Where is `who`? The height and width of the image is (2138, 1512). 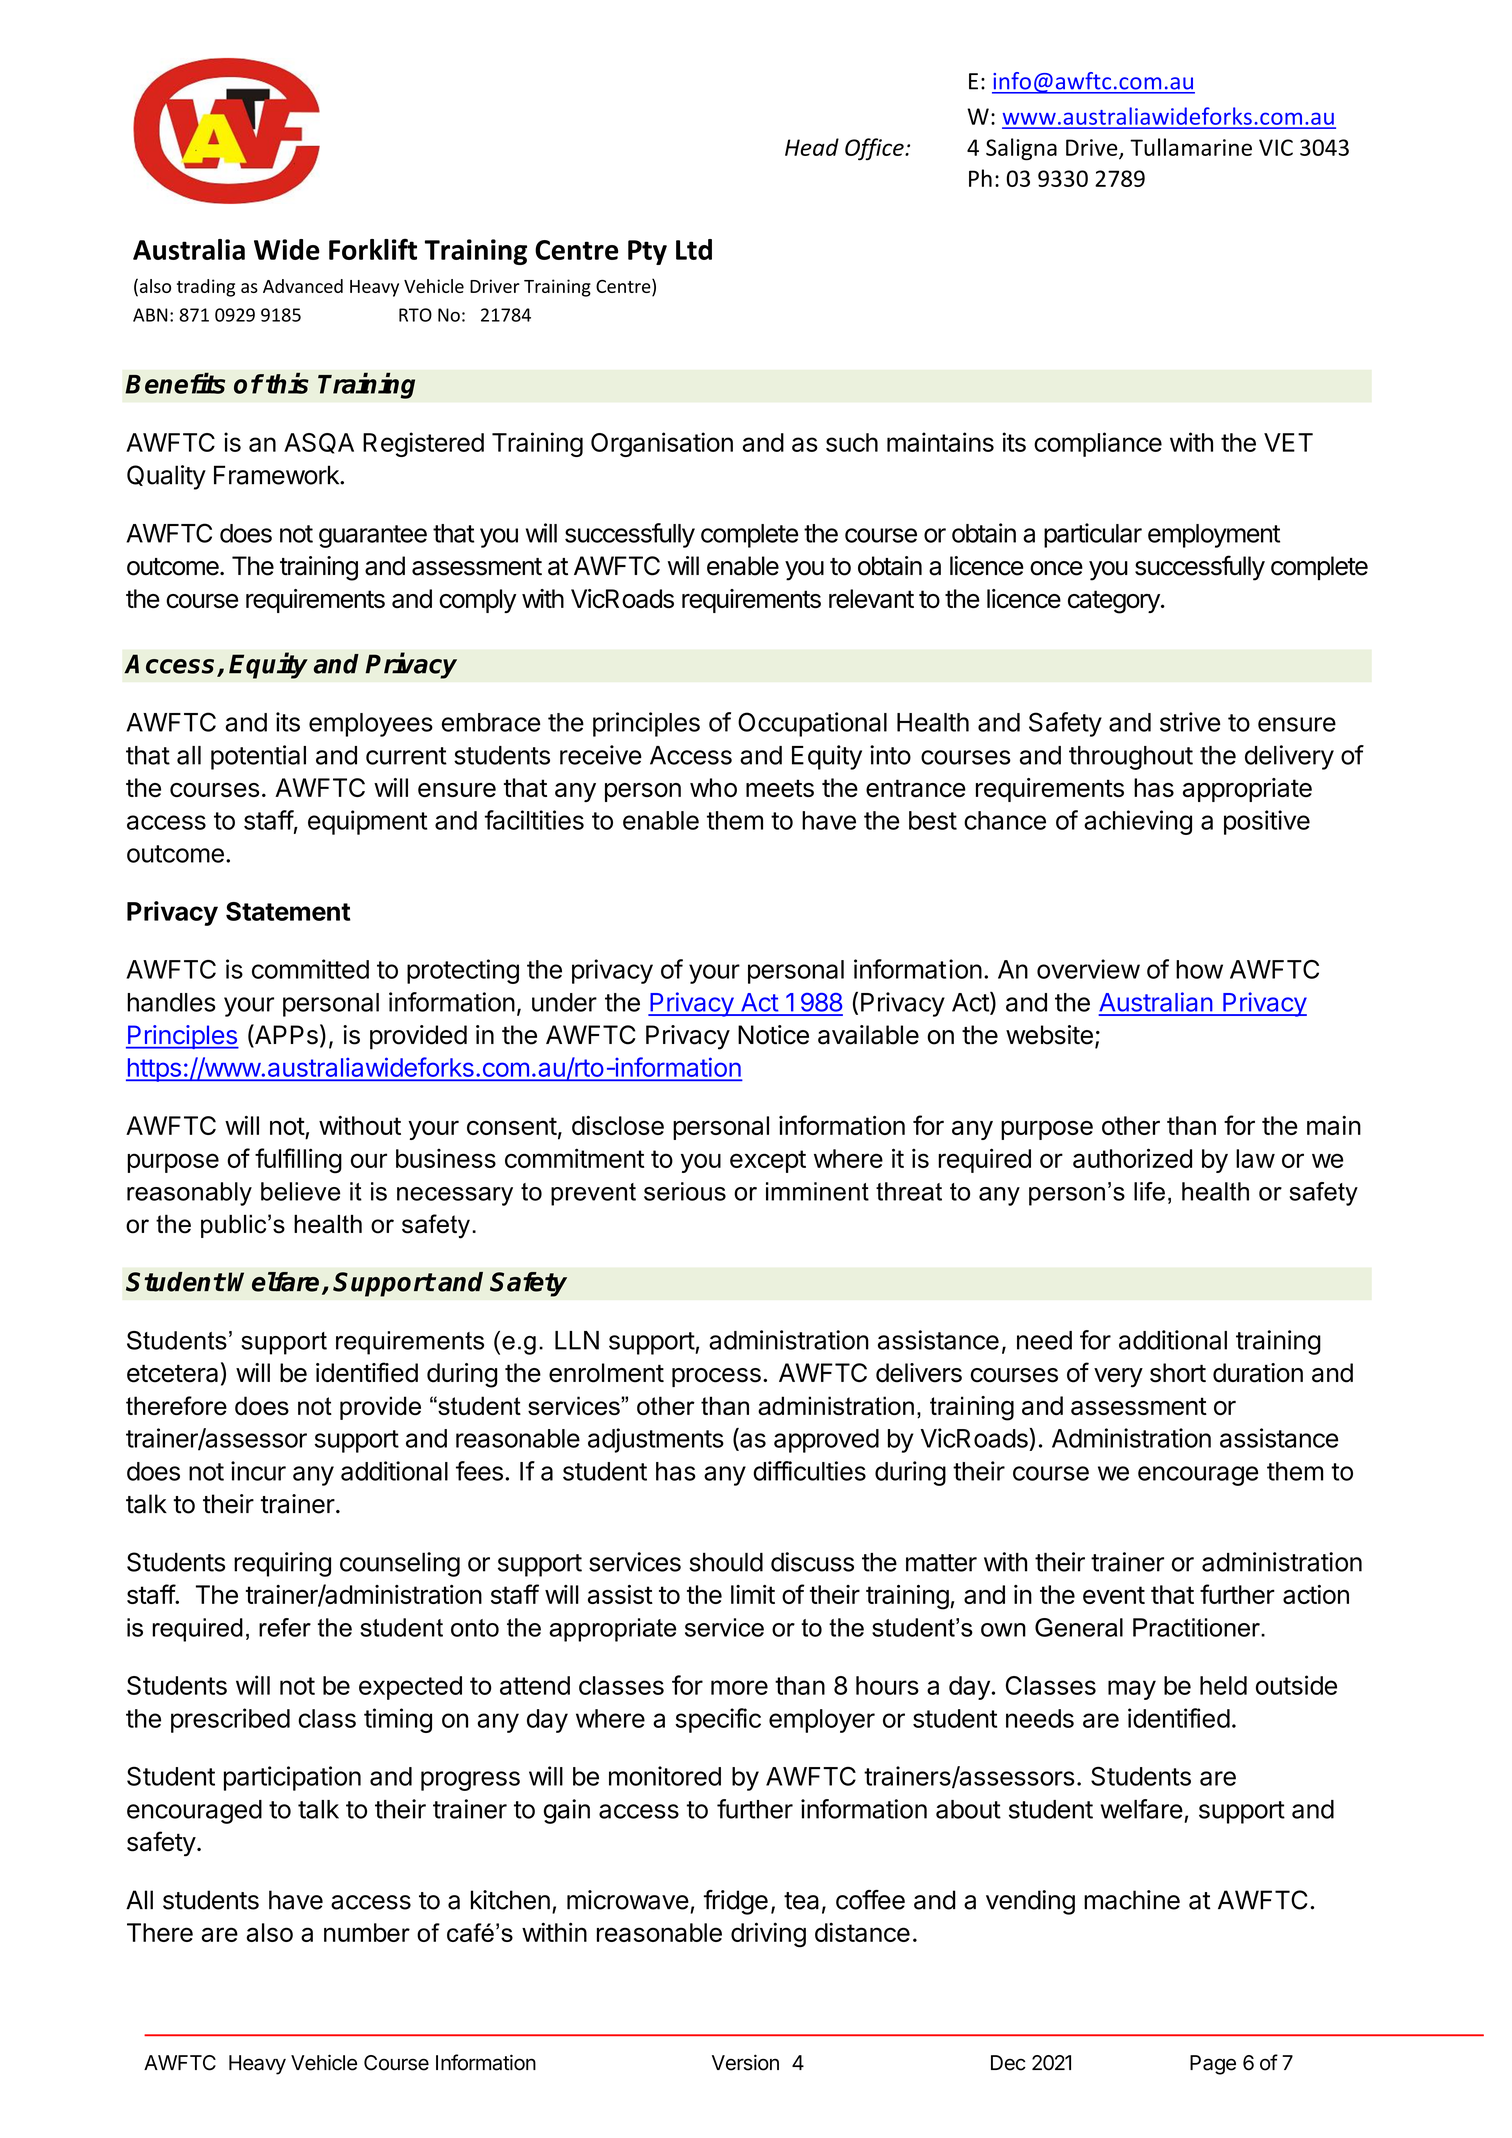
who is located at coordinates (713, 787).
